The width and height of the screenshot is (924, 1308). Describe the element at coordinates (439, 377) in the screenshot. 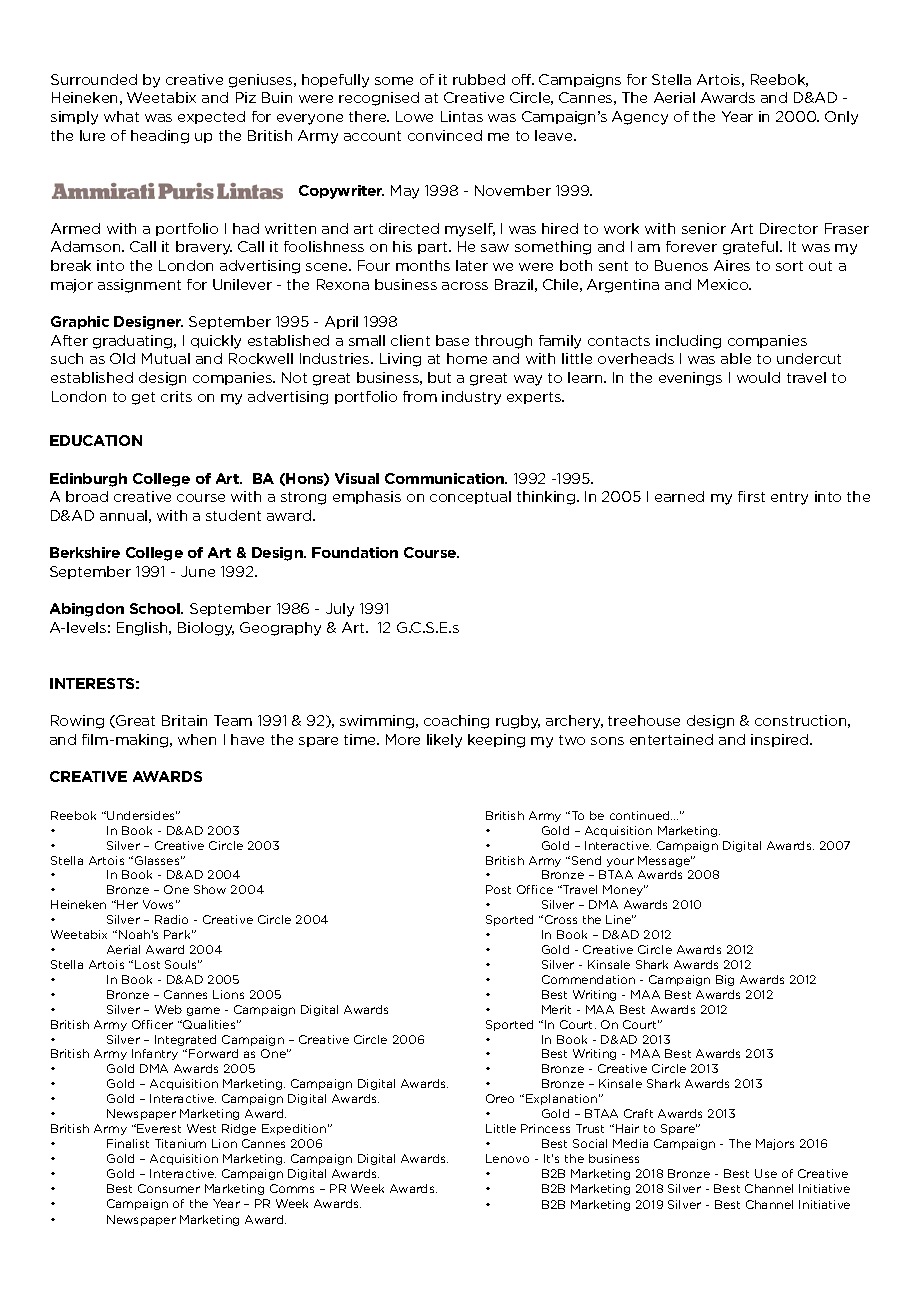

I see `but` at that location.
